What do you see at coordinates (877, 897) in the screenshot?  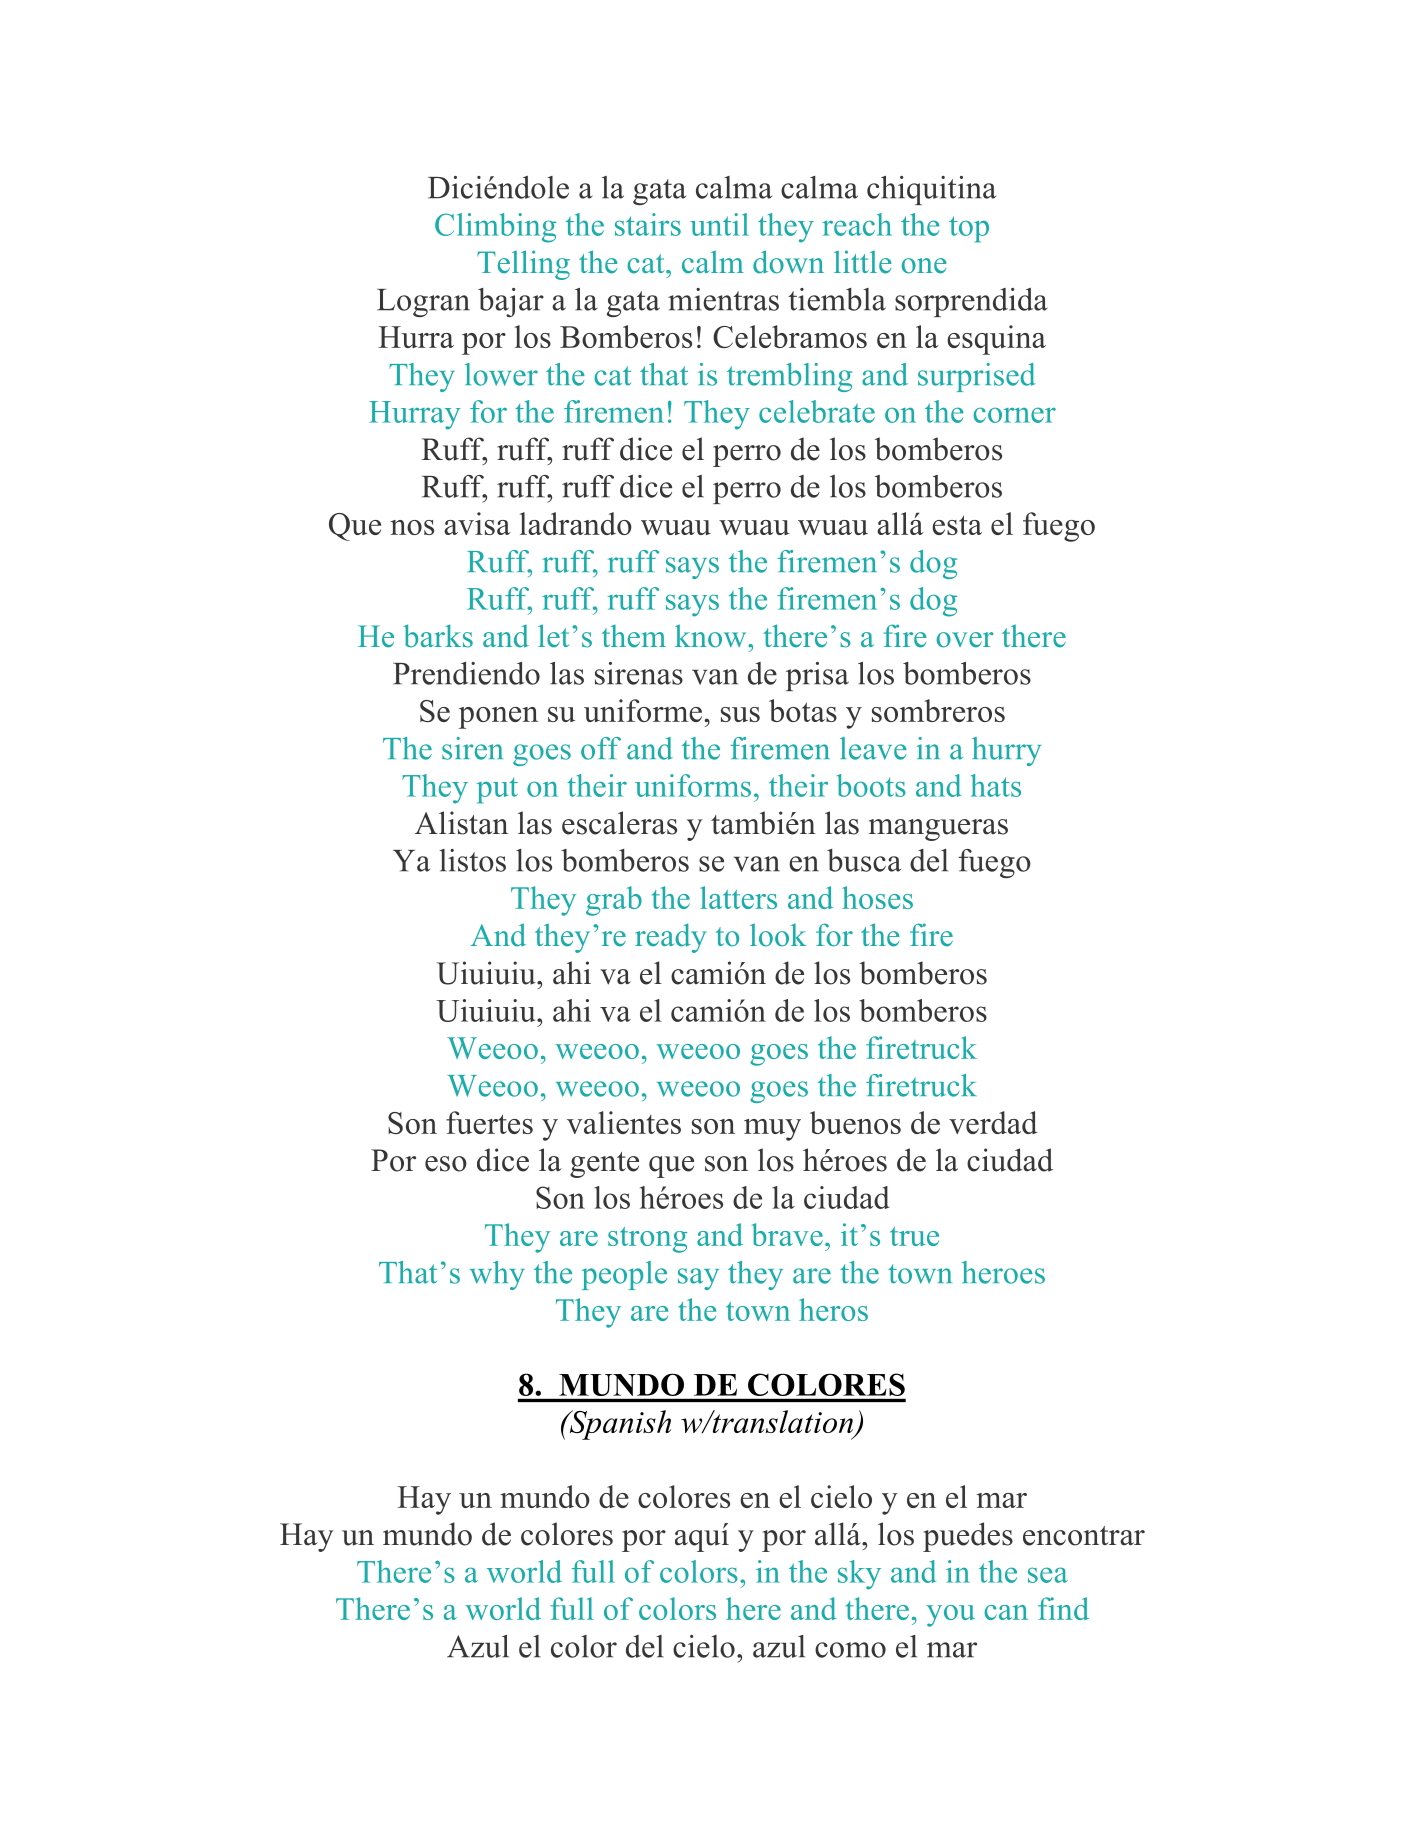 I see `hoses` at bounding box center [877, 897].
